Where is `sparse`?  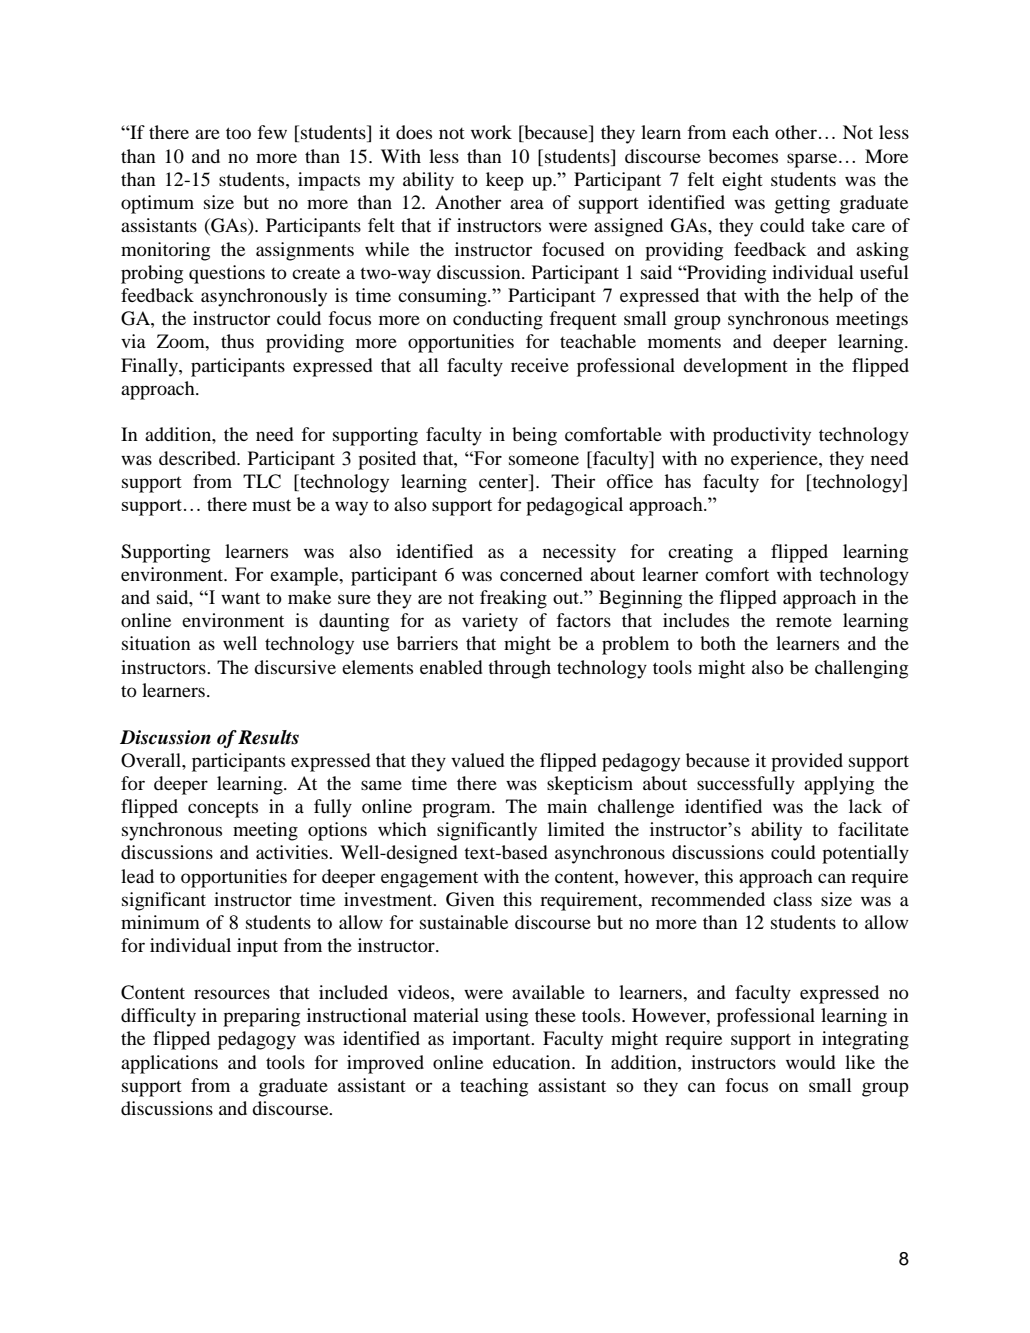
sparse is located at coordinates (812, 160).
